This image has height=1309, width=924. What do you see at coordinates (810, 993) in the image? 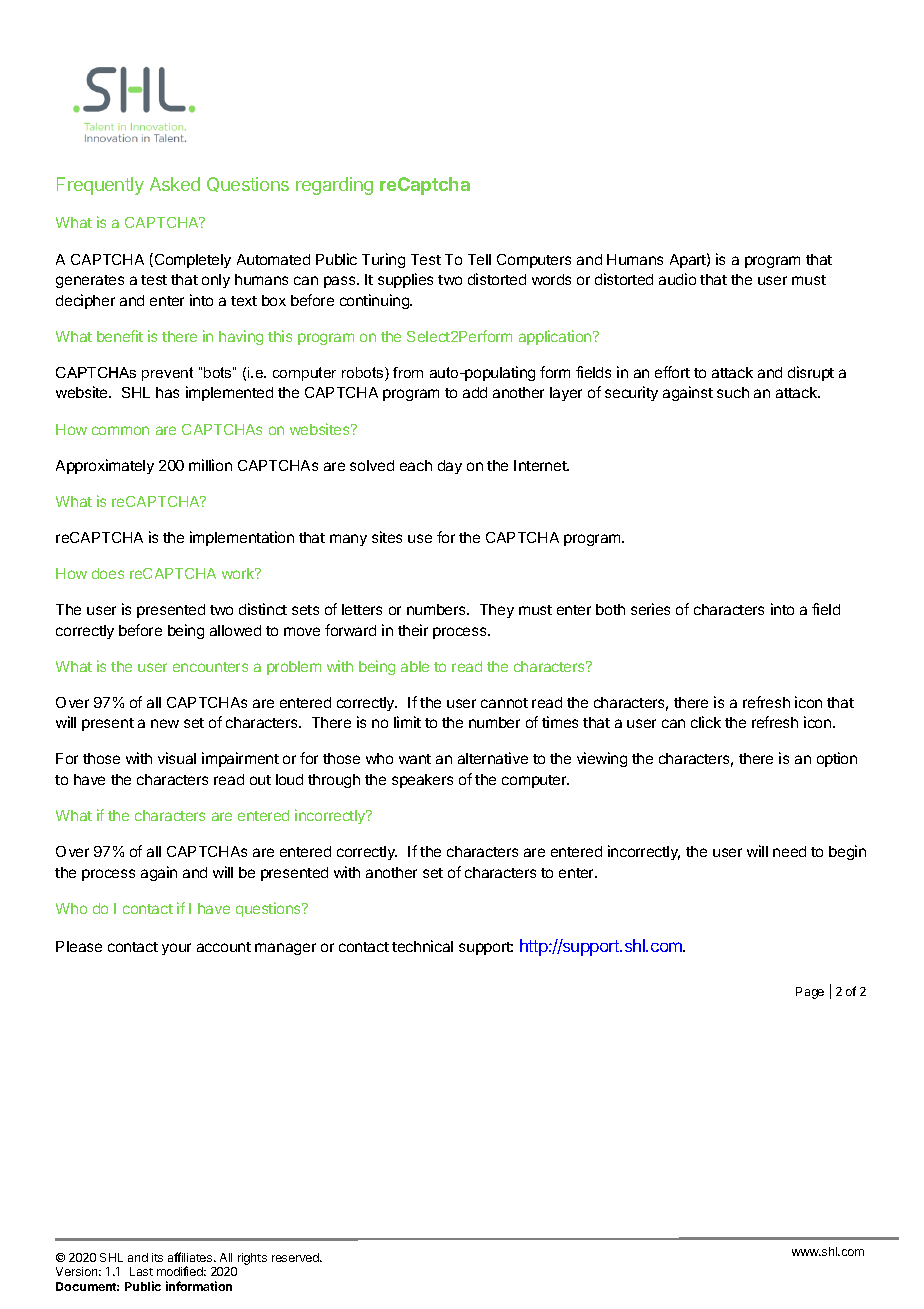
I see `Page` at bounding box center [810, 993].
